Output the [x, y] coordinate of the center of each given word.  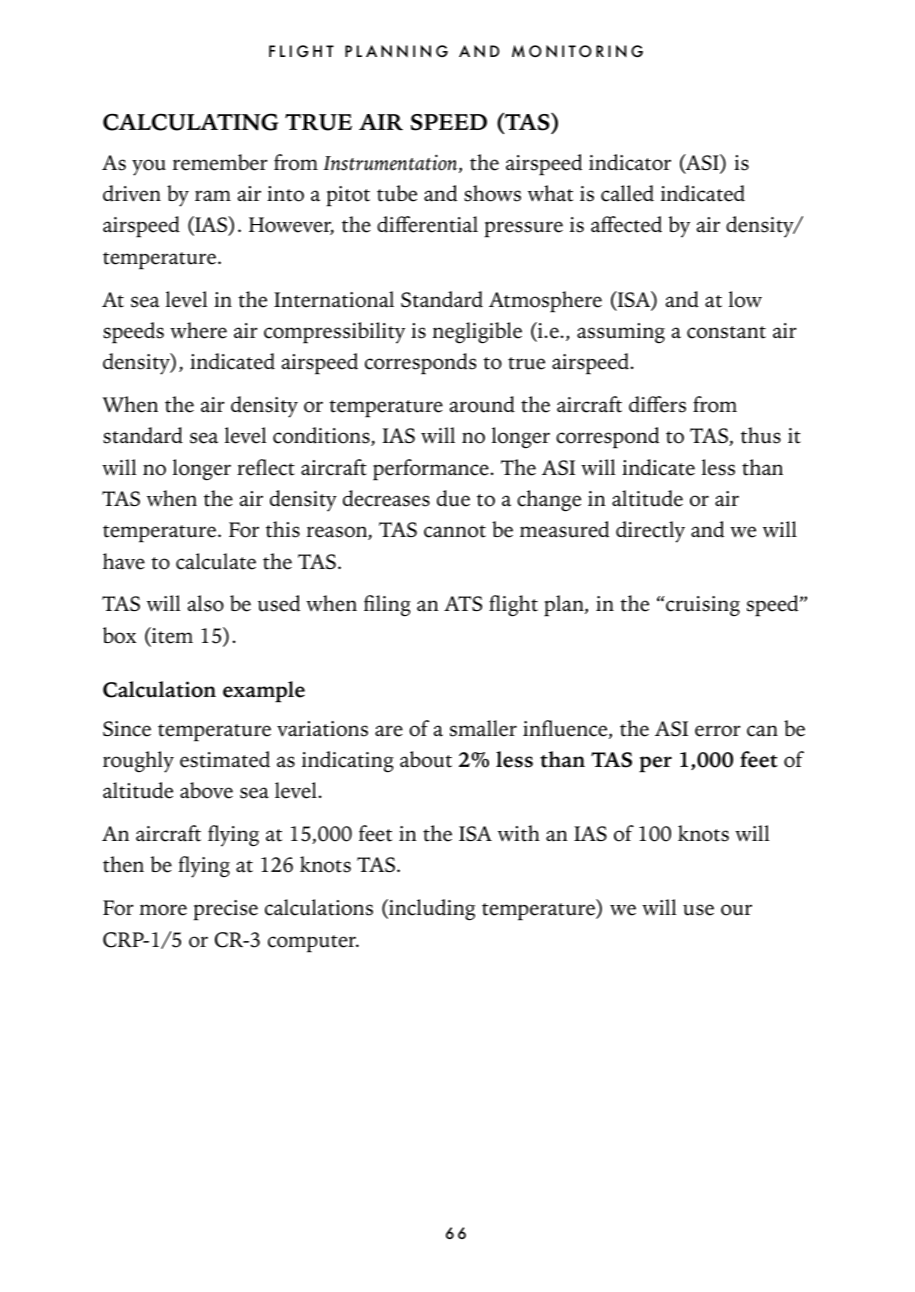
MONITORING [577, 51]
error [718, 731]
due [453, 498]
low [745, 299]
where [198, 330]
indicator [630, 162]
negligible [477, 333]
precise [225, 910]
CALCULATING [190, 122]
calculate [216, 561]
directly [650, 532]
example [264, 692]
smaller [483, 728]
